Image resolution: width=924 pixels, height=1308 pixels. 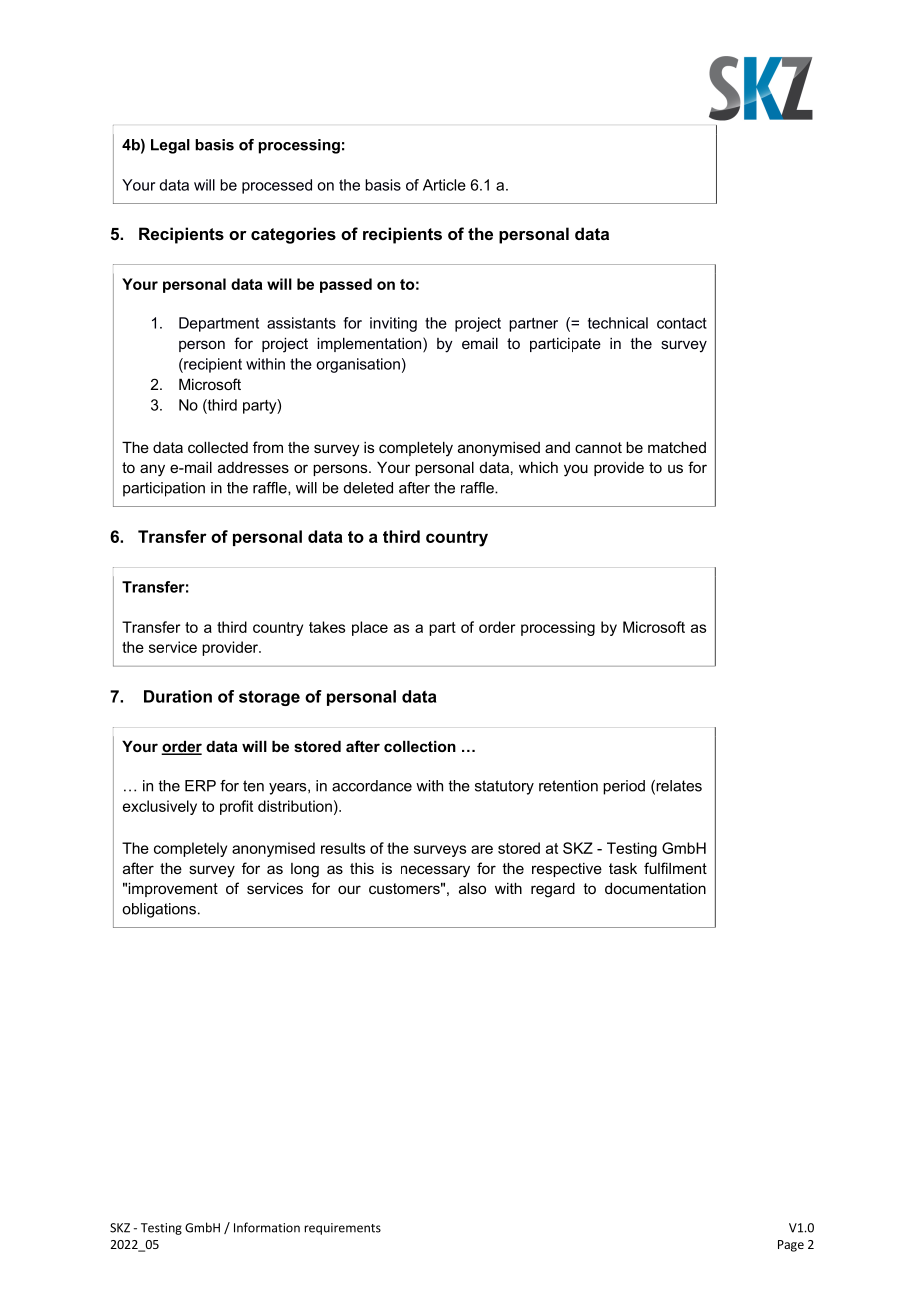 What do you see at coordinates (269, 698) in the document?
I see `storage` at bounding box center [269, 698].
